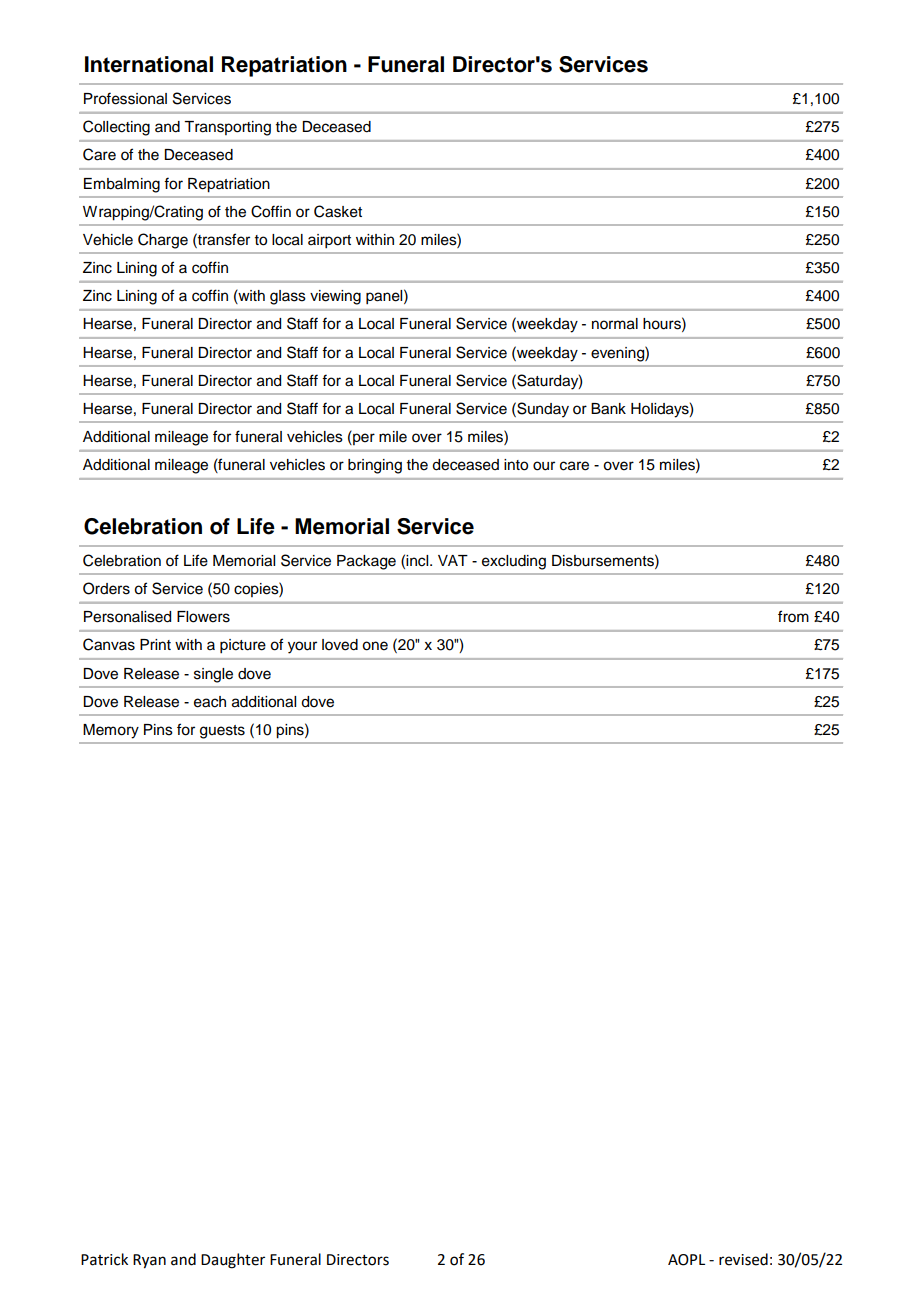 The image size is (924, 1308). Describe the element at coordinates (149, 1261) in the screenshot. I see `Ryan` at that location.
